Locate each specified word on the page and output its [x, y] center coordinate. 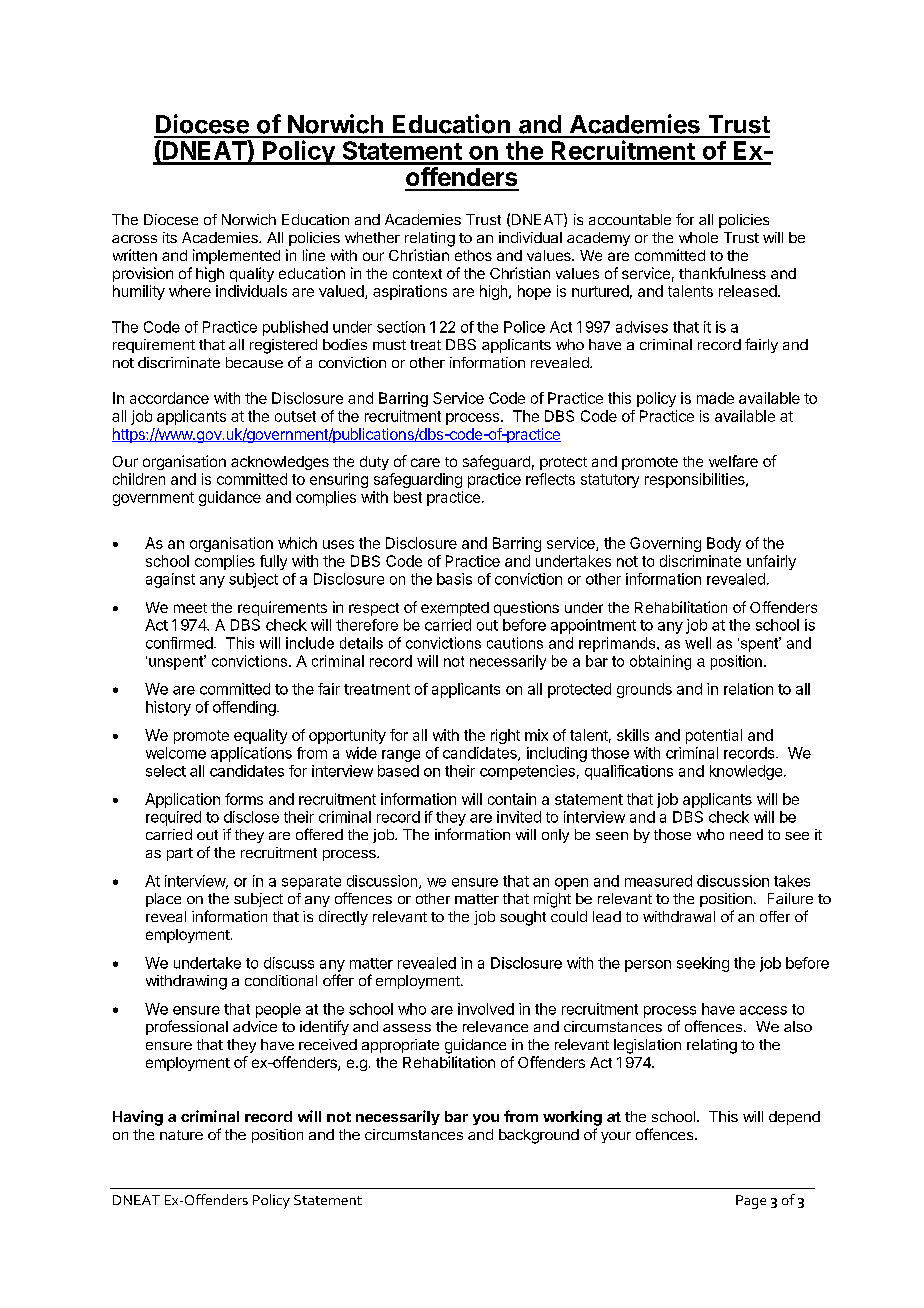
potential [714, 736]
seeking [703, 964]
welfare [733, 461]
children [139, 479]
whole [698, 237]
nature [181, 1135]
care [425, 462]
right [505, 736]
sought [523, 918]
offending [244, 708]
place [163, 900]
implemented [236, 256]
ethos [473, 255]
